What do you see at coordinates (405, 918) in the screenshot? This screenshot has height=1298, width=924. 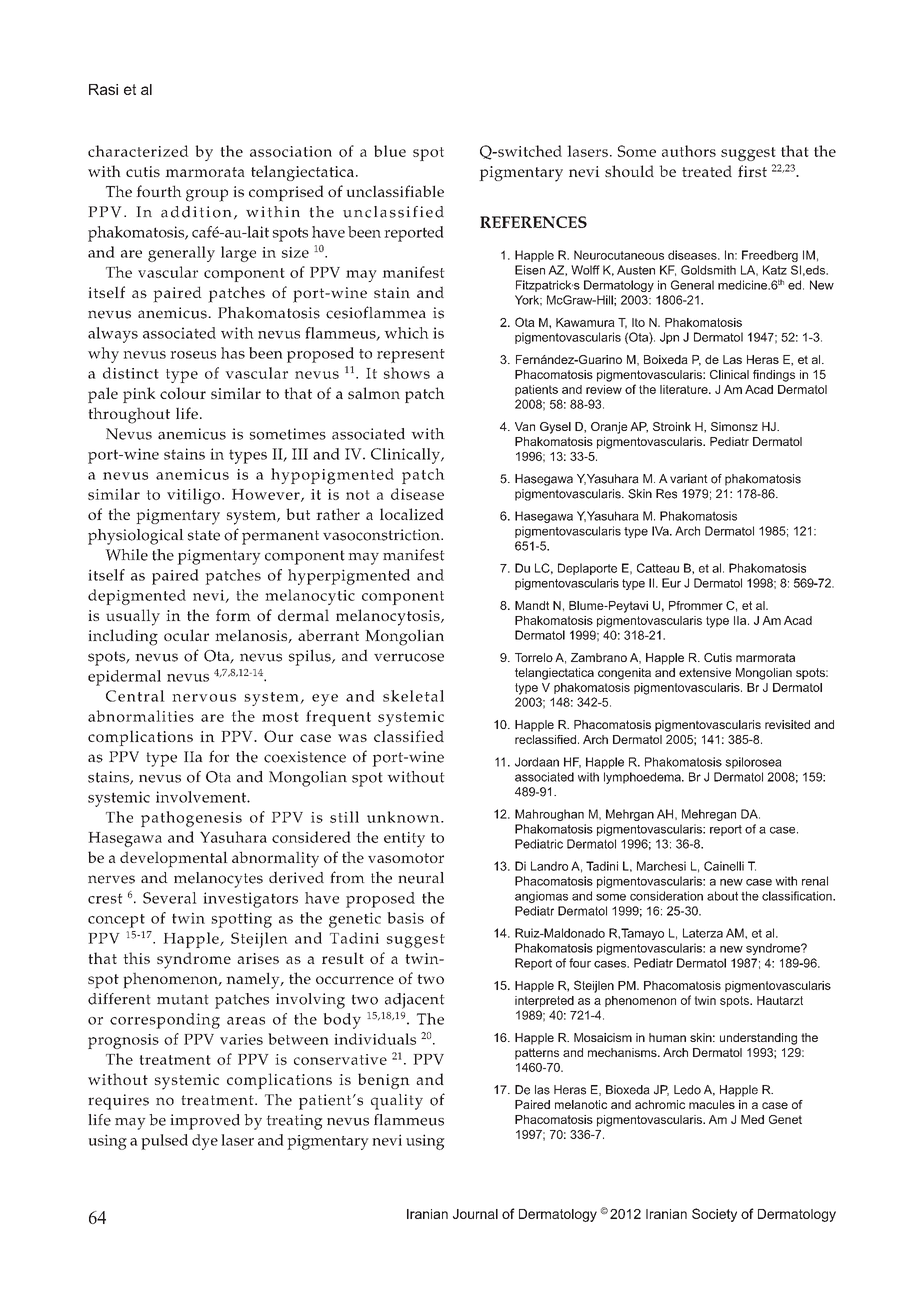 I see `basis` at bounding box center [405, 918].
